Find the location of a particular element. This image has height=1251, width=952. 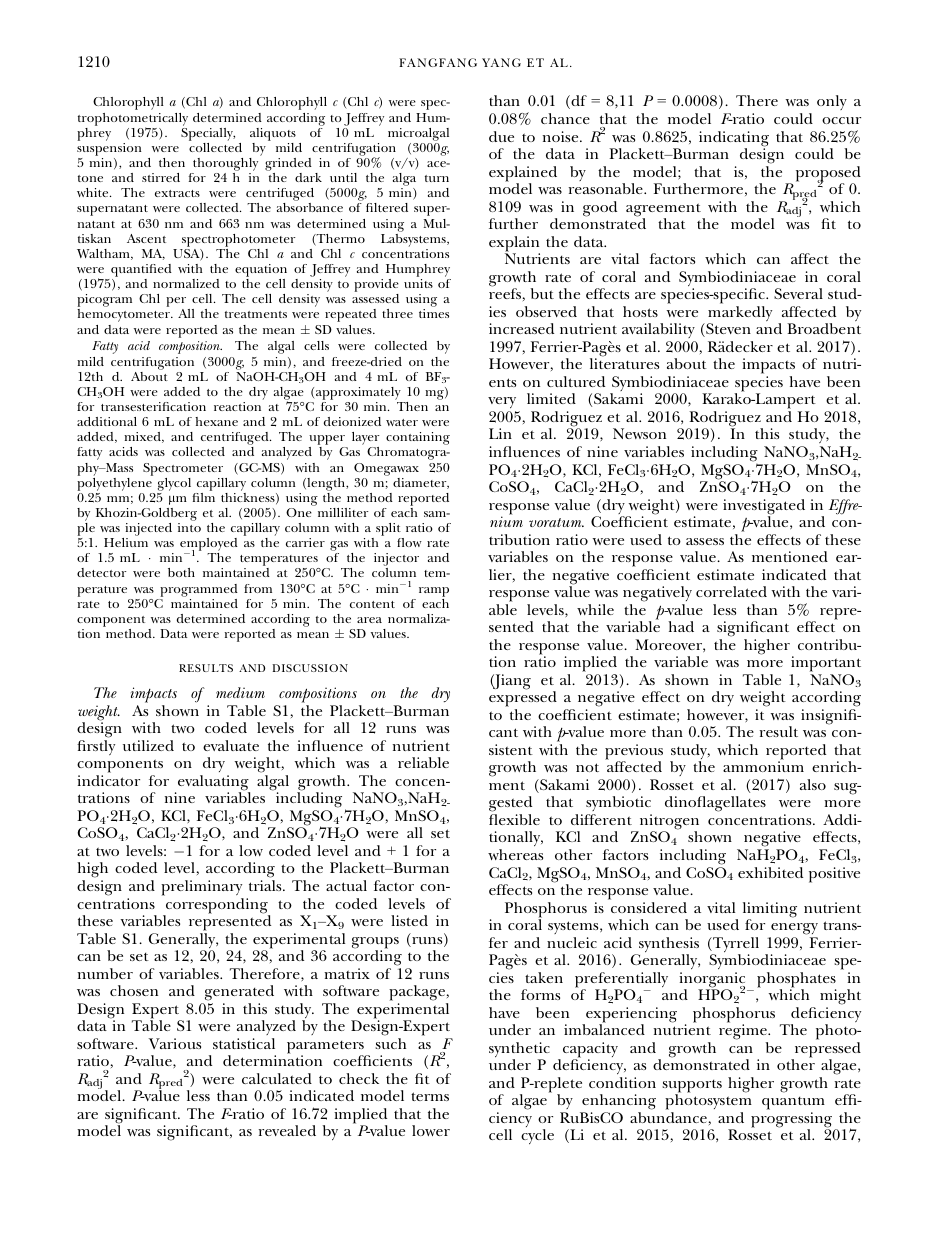

thoroughly is located at coordinates (224, 166).
